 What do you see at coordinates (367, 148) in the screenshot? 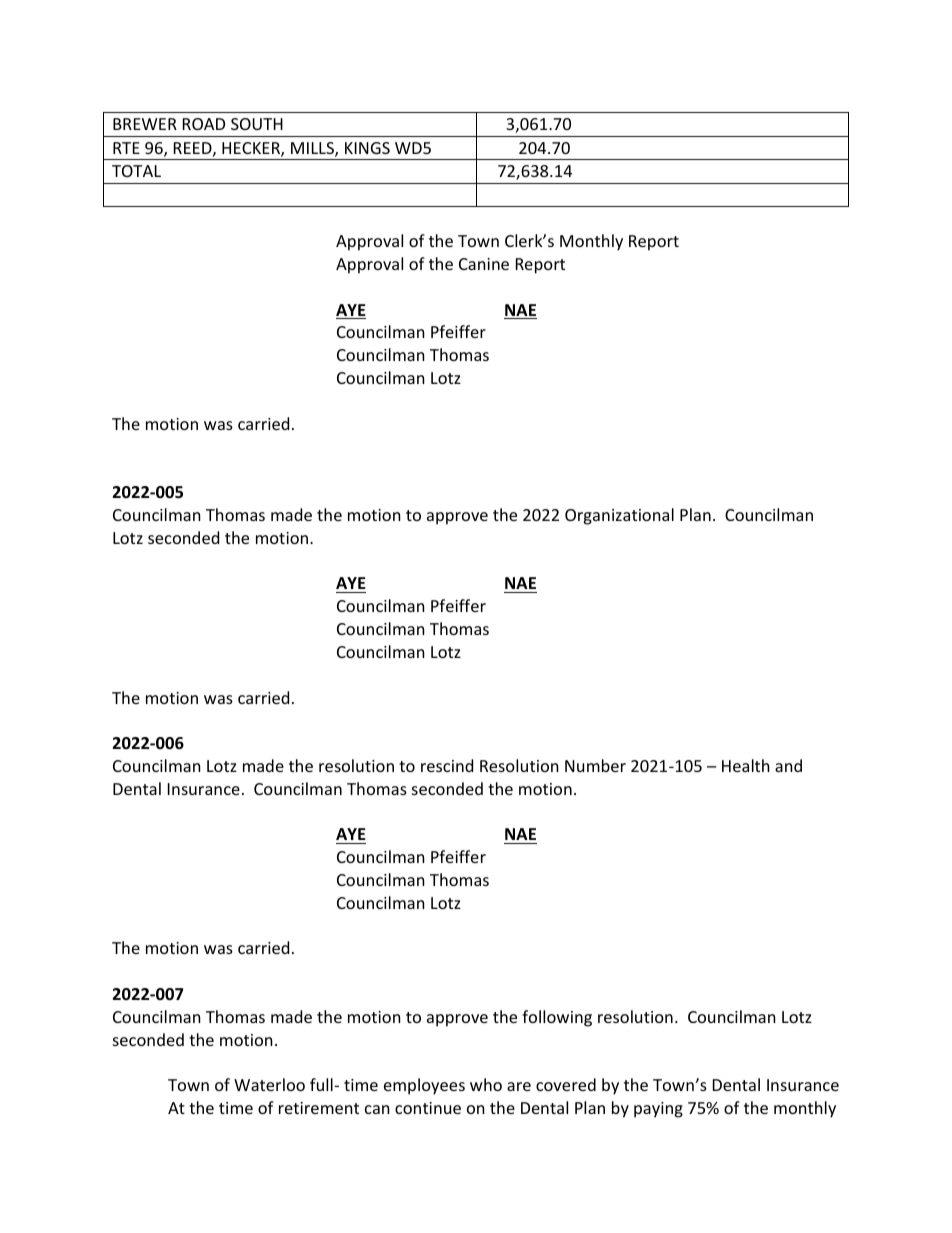
I see `KINGS` at bounding box center [367, 148].
